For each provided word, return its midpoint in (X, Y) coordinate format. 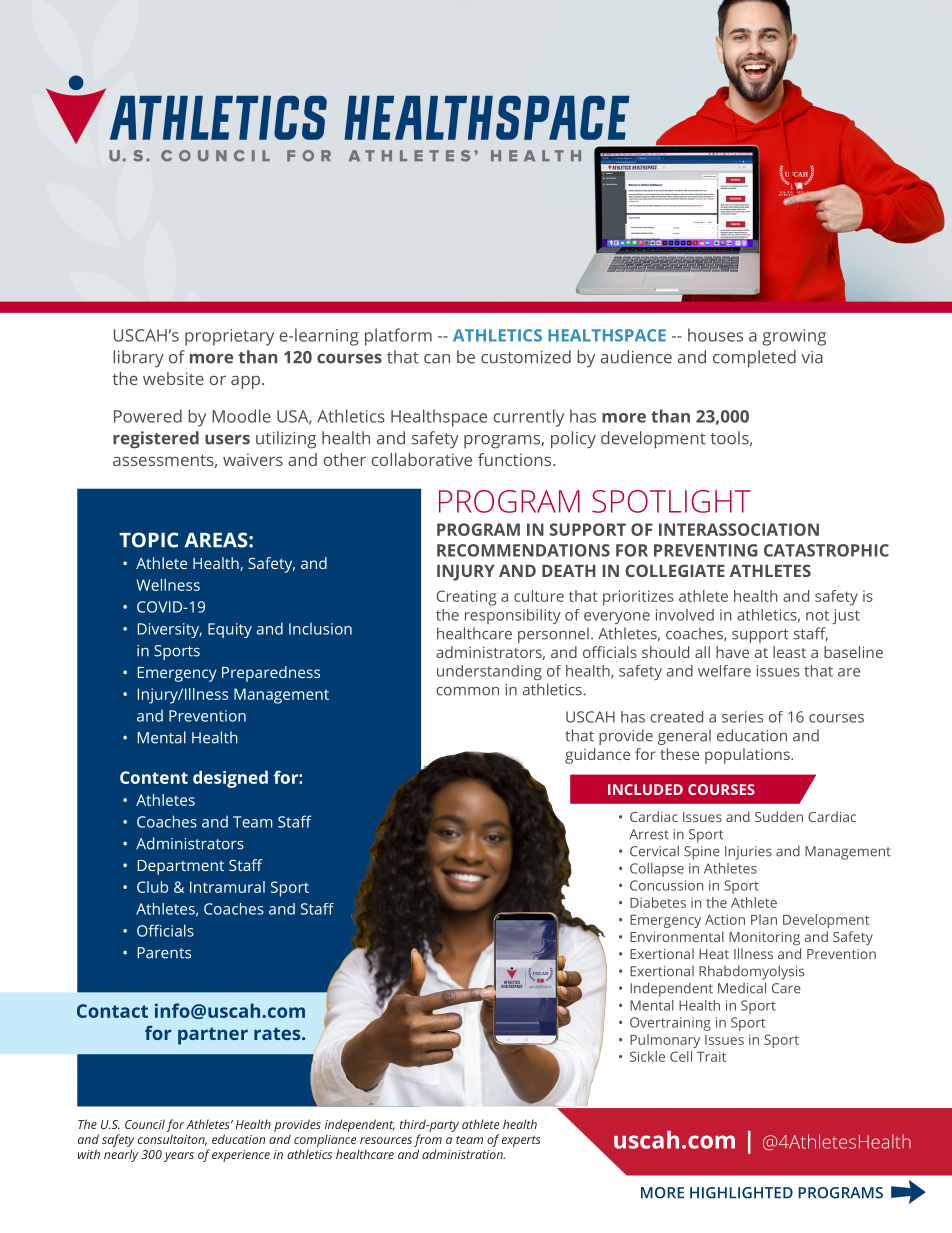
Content (154, 777)
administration (463, 1154)
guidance (597, 756)
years (179, 1157)
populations (748, 756)
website (173, 378)
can (437, 359)
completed (754, 359)
